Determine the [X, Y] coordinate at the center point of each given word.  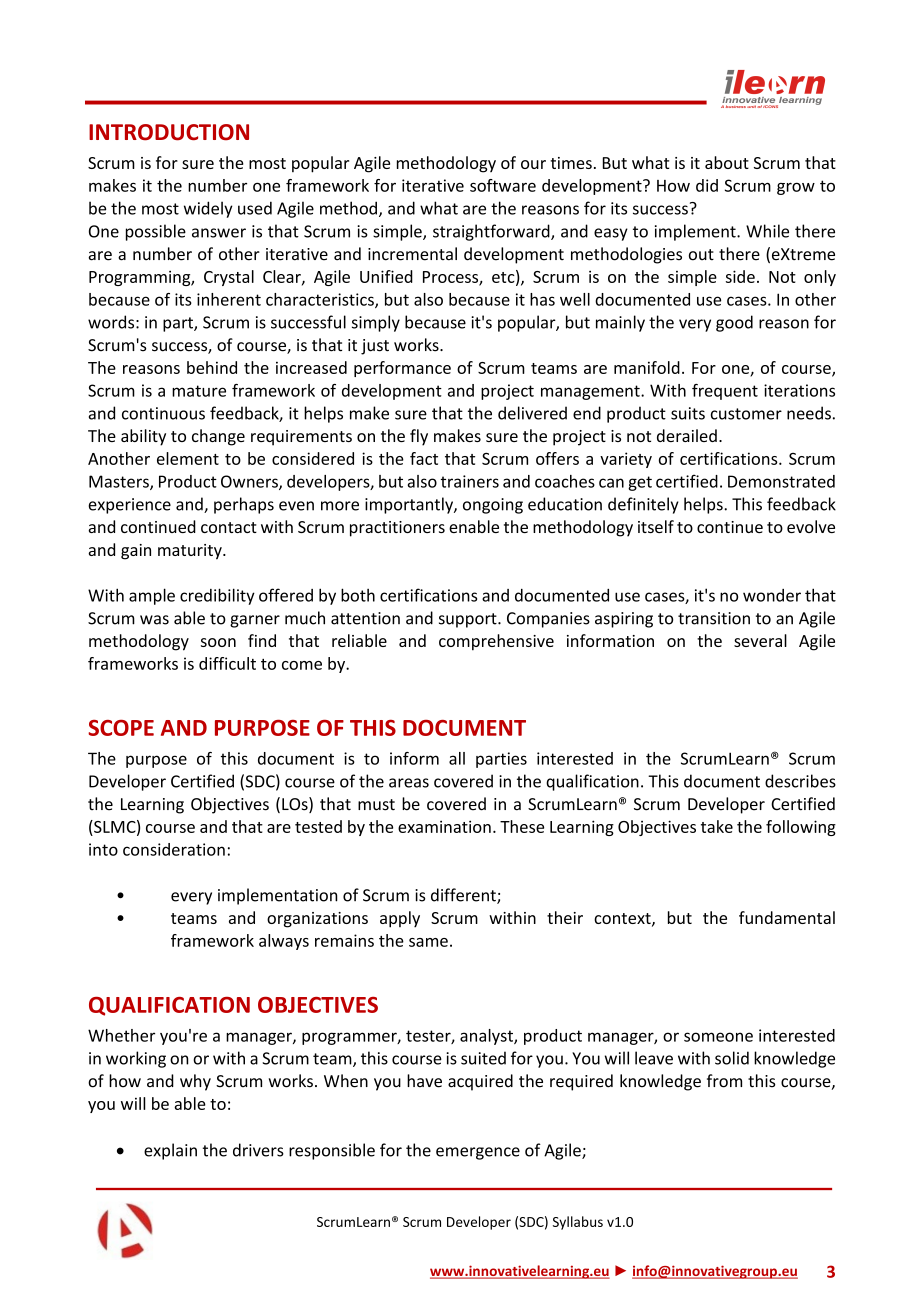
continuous [163, 413]
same [428, 942]
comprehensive [496, 642]
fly [419, 437]
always [284, 942]
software [503, 185]
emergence [478, 1153]
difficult [227, 663]
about [727, 162]
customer [746, 414]
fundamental [787, 917]
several [760, 640]
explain [170, 1151]
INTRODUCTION [169, 132]
